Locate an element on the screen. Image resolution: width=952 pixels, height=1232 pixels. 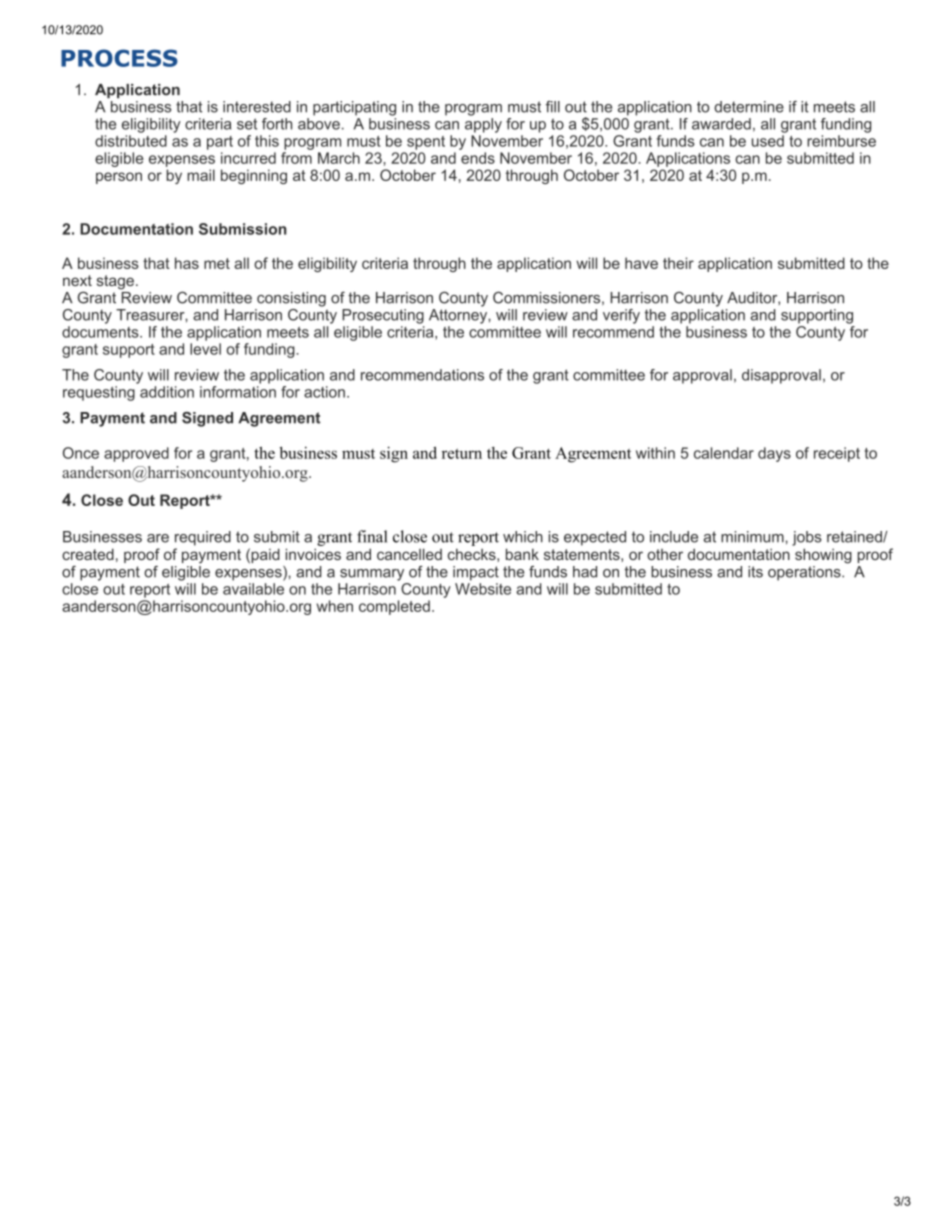
used is located at coordinates (768, 141).
